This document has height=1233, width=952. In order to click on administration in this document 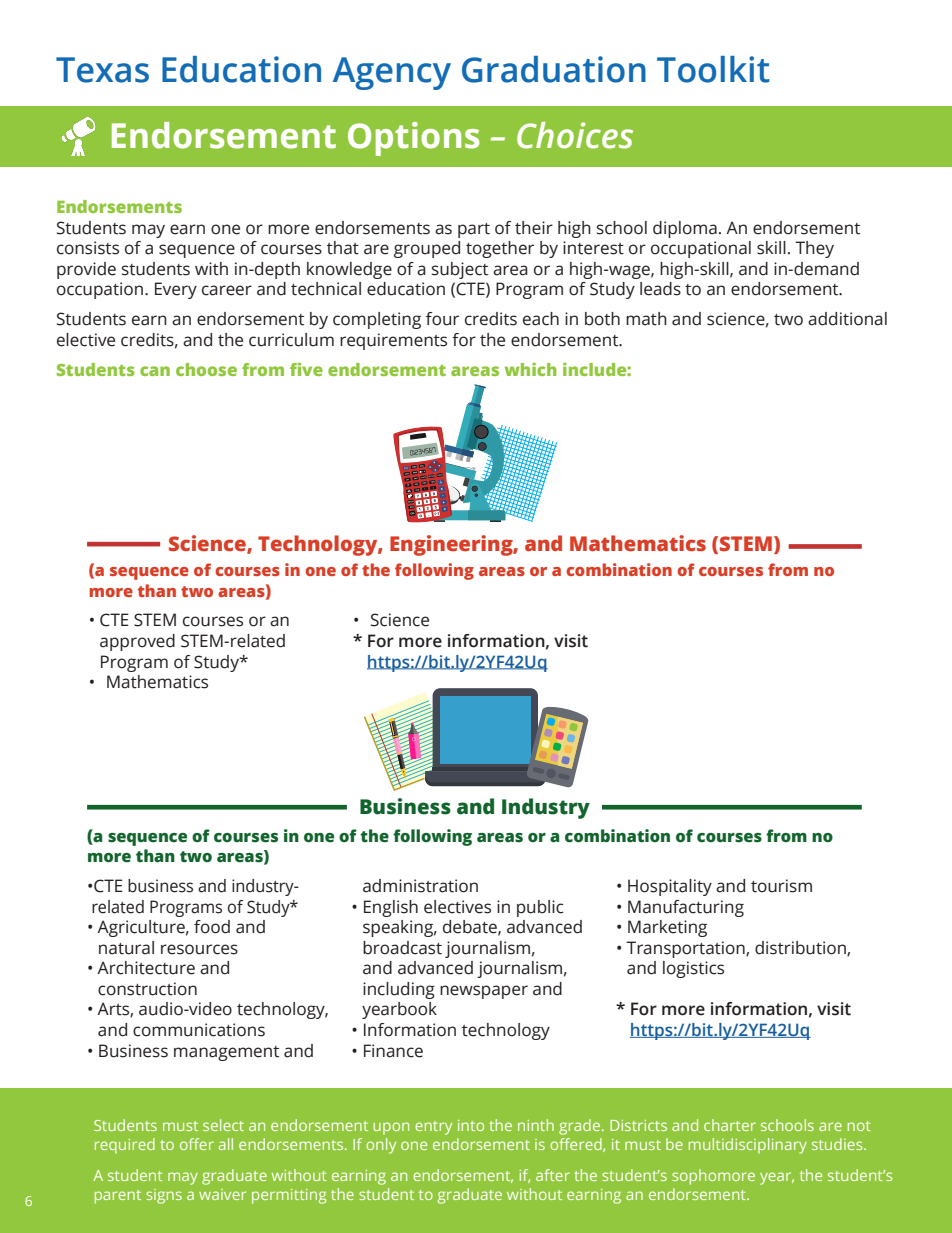, I will do `click(420, 886)`.
